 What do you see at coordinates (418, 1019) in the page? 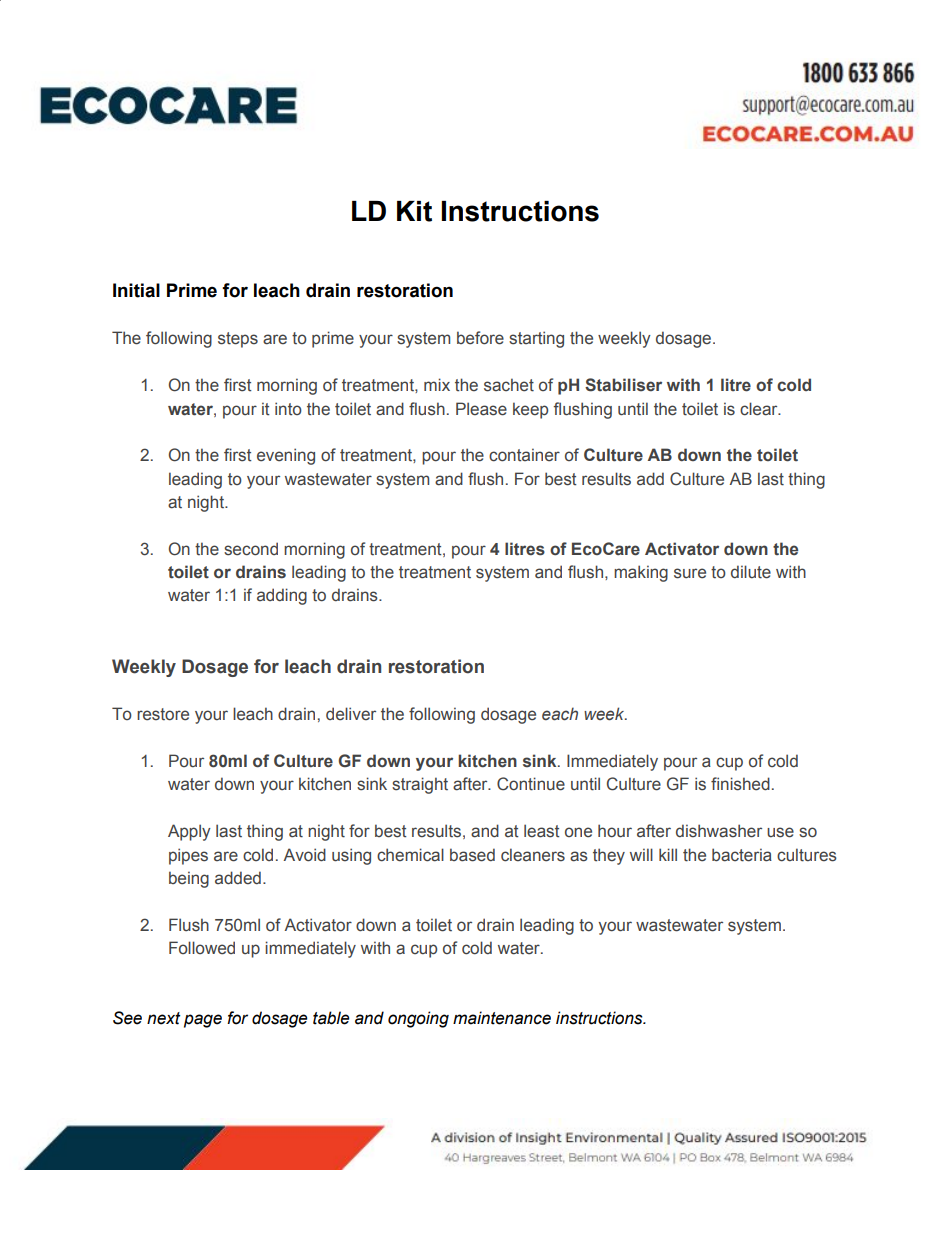
I see `ongoing` at bounding box center [418, 1019].
